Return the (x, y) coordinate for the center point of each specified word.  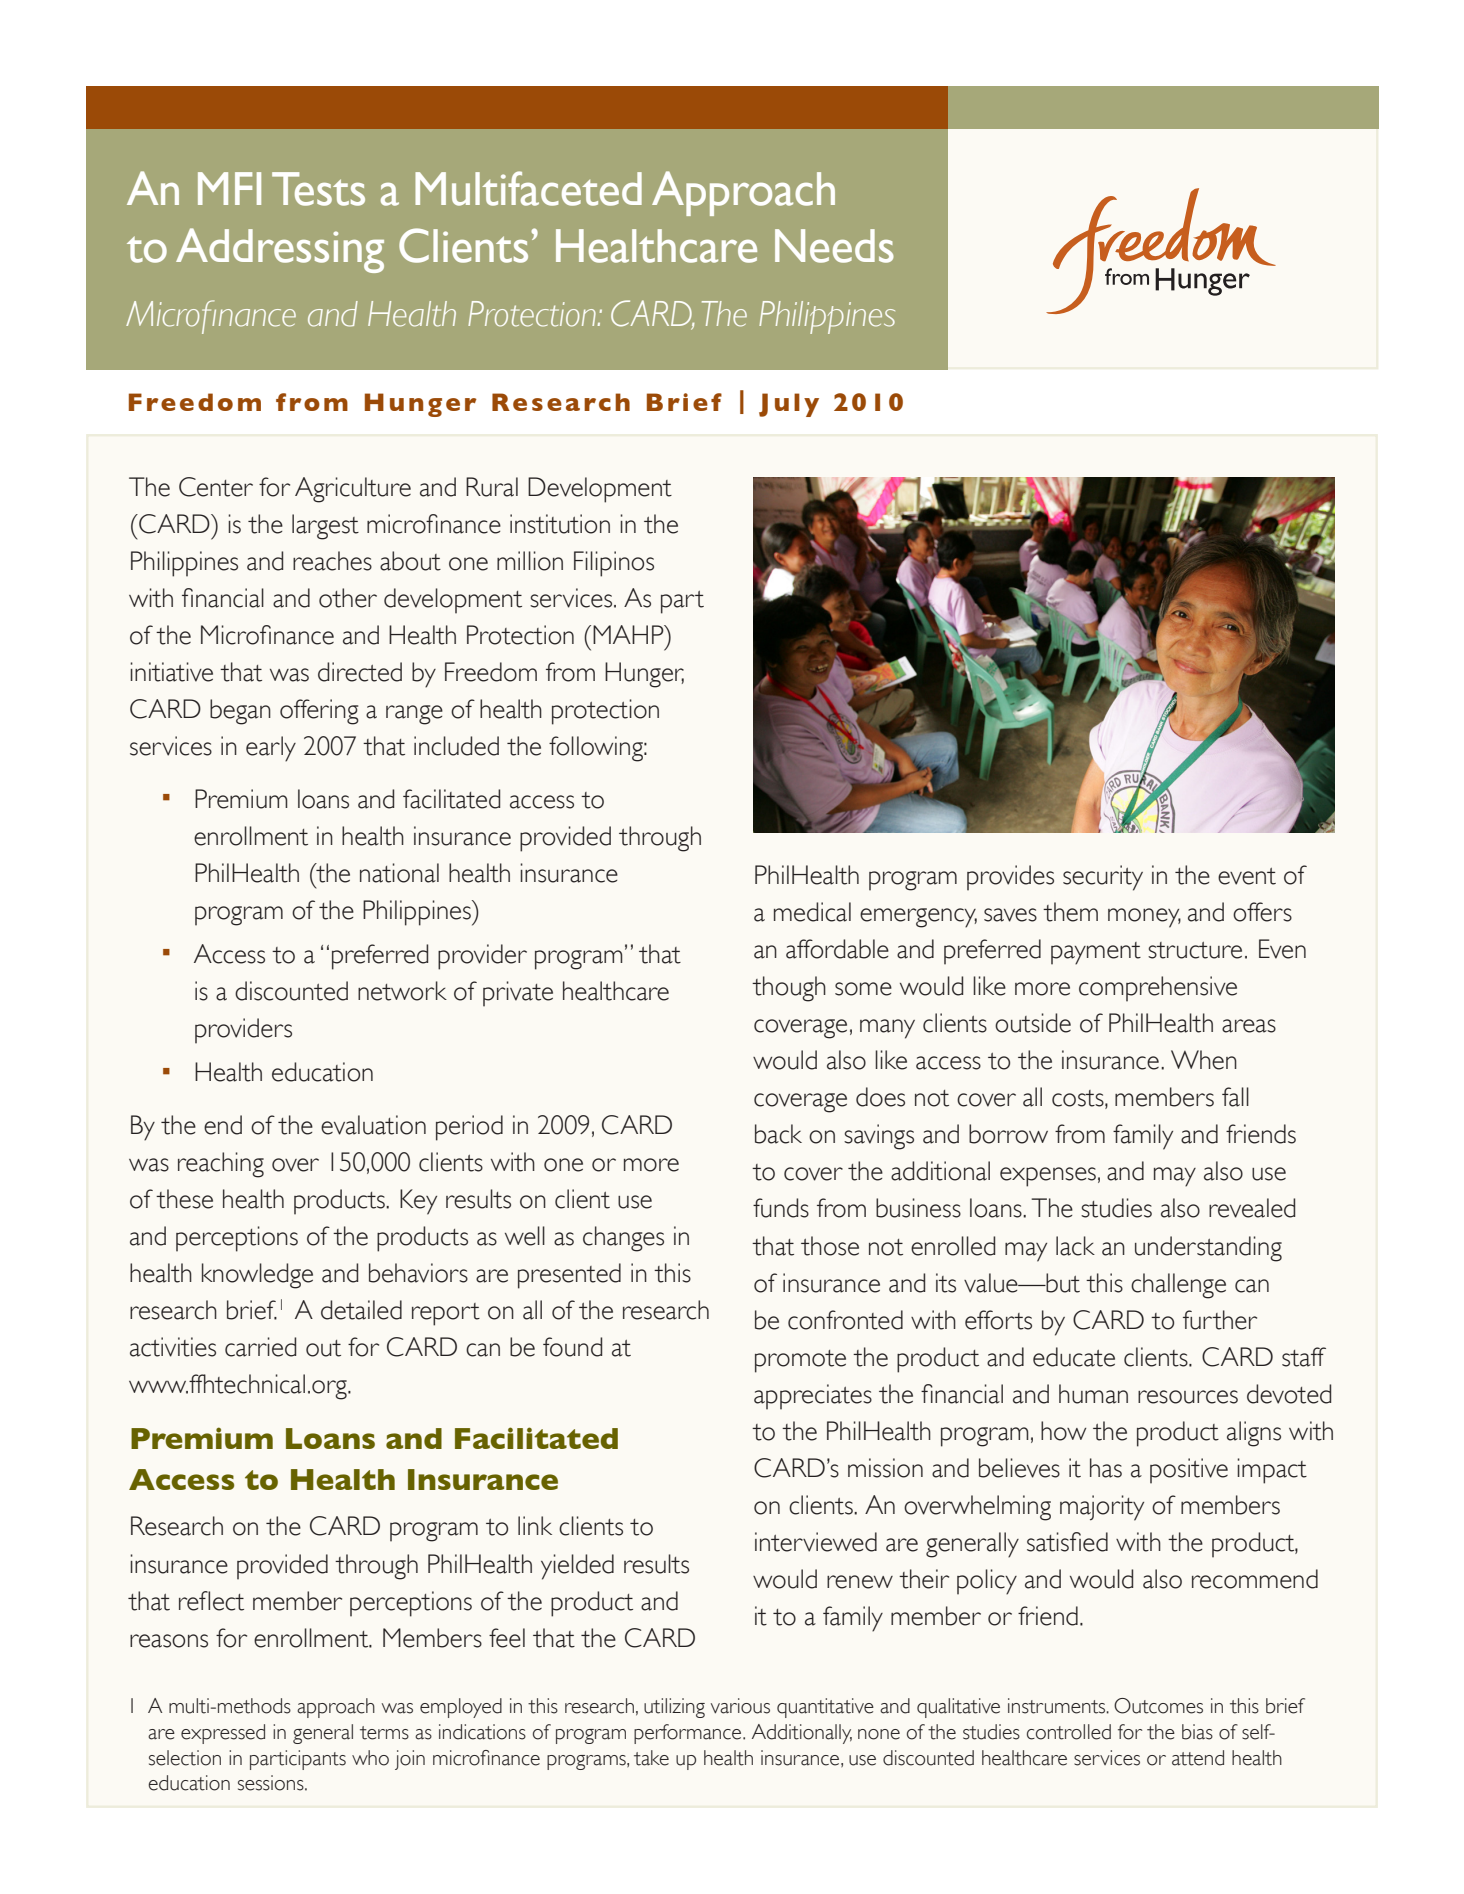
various (740, 1706)
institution (560, 524)
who (370, 1758)
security (1103, 878)
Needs (834, 246)
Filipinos (614, 564)
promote (800, 1361)
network (402, 991)
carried (260, 1347)
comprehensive (1158, 989)
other (348, 598)
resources (1188, 1397)
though (789, 989)
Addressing (280, 250)
